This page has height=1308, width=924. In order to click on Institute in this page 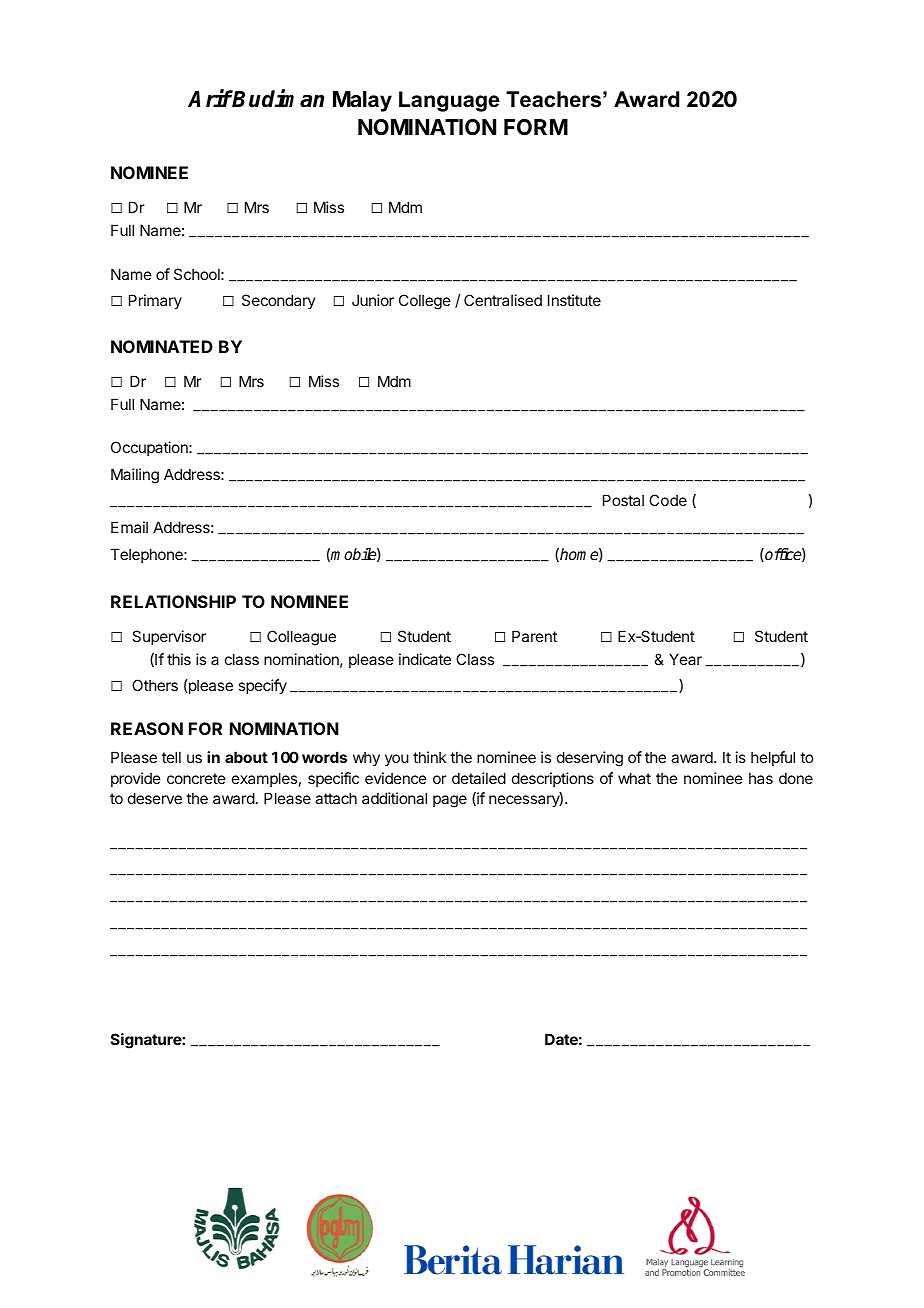, I will do `click(574, 300)`.
